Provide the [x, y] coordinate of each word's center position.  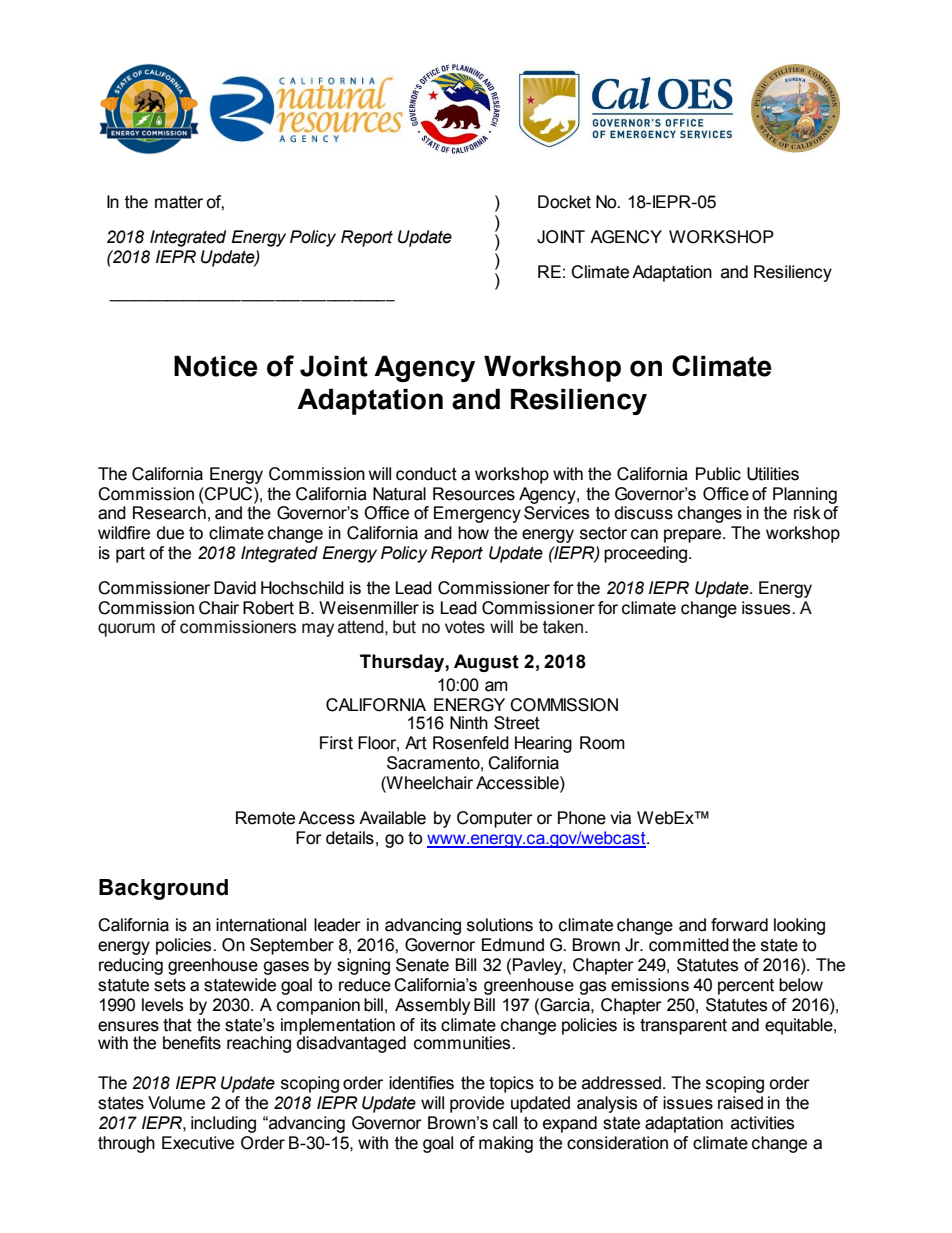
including [223, 1124]
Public [718, 474]
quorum [126, 630]
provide [477, 1104]
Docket [564, 202]
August [486, 663]
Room [602, 743]
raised [740, 1103]
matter [179, 202]
